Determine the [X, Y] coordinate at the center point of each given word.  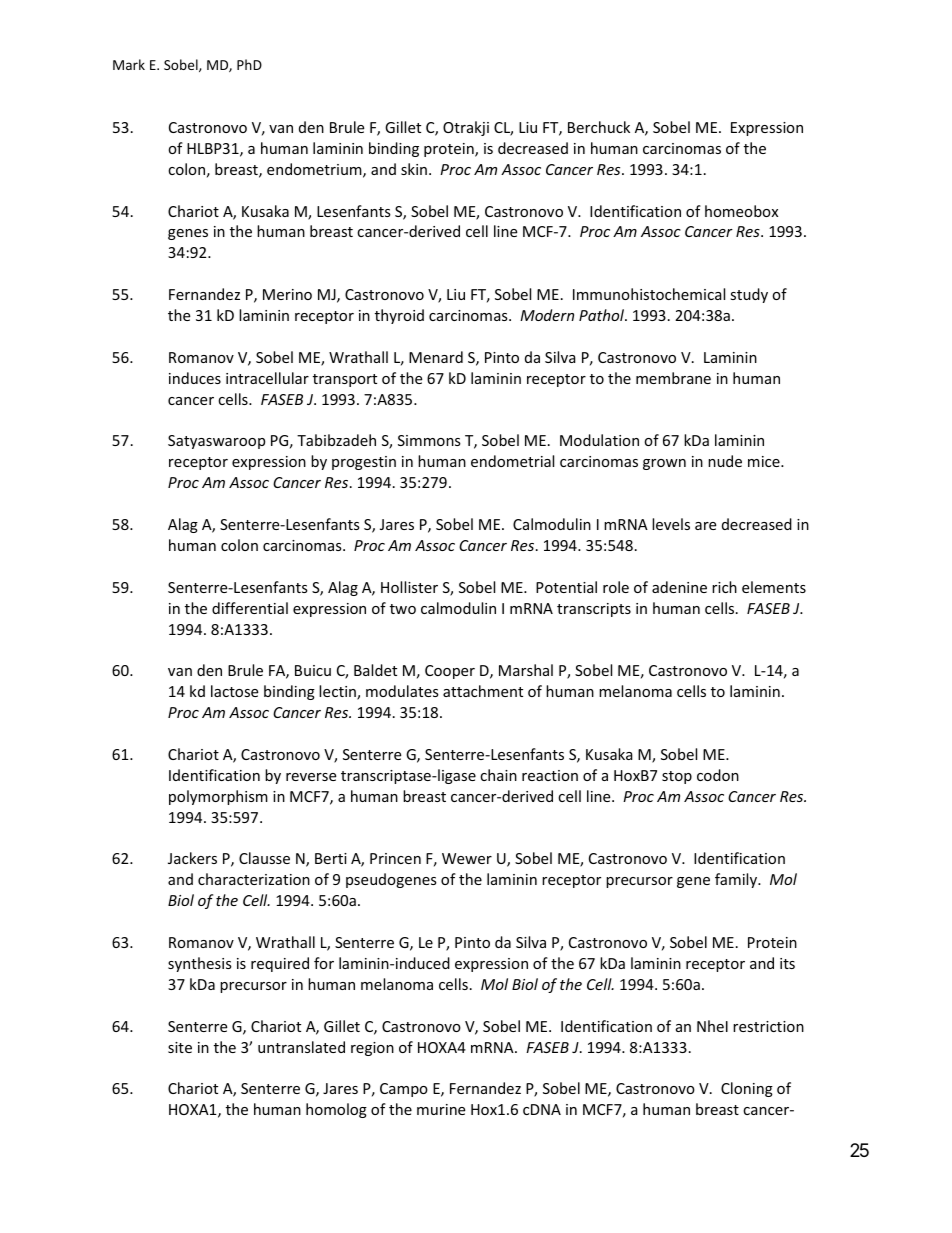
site [180, 1047]
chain [498, 775]
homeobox [741, 211]
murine [441, 1109]
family [737, 880]
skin [414, 169]
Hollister [409, 587]
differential [250, 608]
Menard [436, 357]
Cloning [747, 1089]
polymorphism [218, 797]
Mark [129, 64]
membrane [673, 378]
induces [195, 378]
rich [724, 587]
